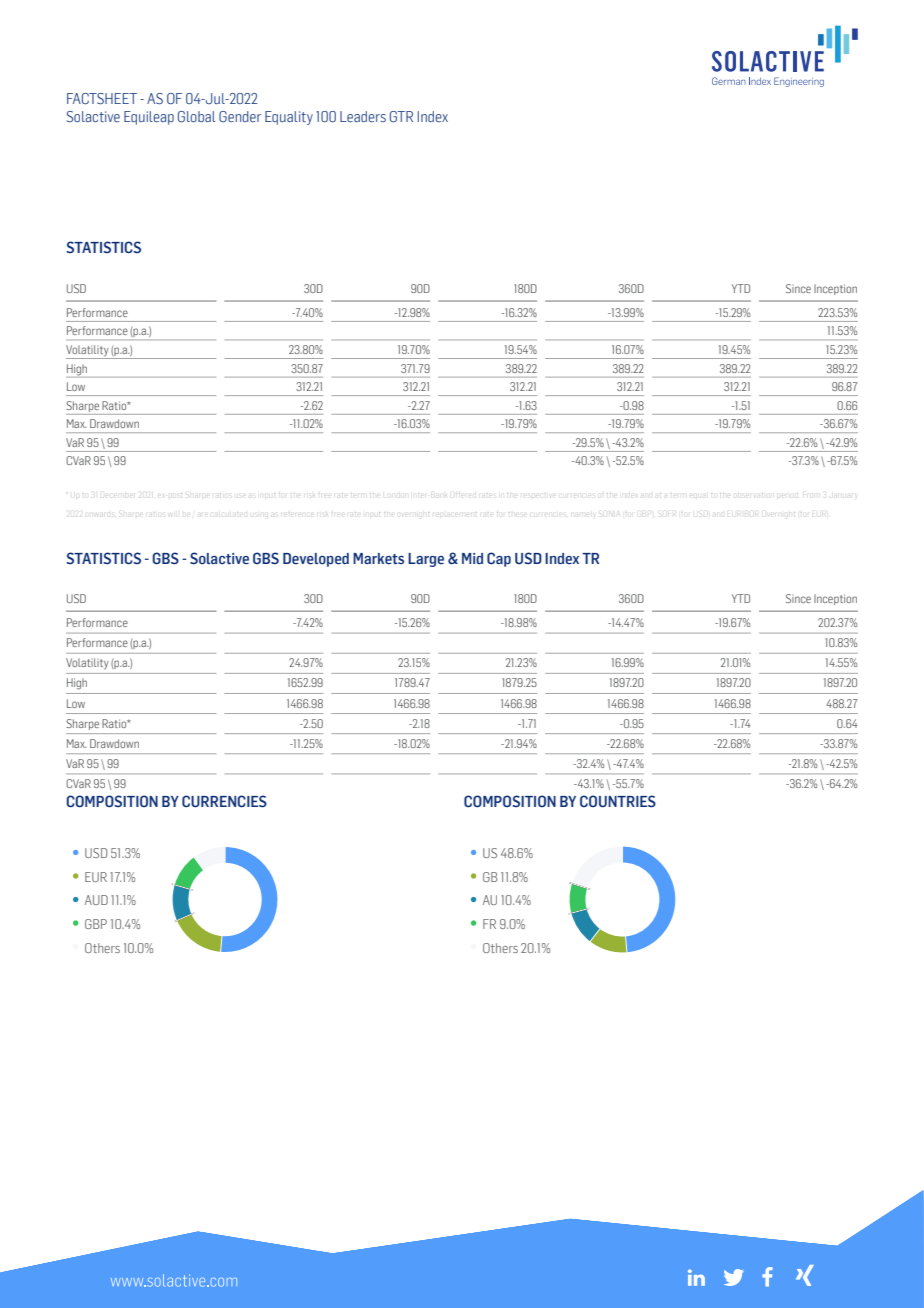 Image resolution: width=924 pixels, height=1308 pixels. What do you see at coordinates (378, 558) in the page?
I see `Markets` at bounding box center [378, 558].
